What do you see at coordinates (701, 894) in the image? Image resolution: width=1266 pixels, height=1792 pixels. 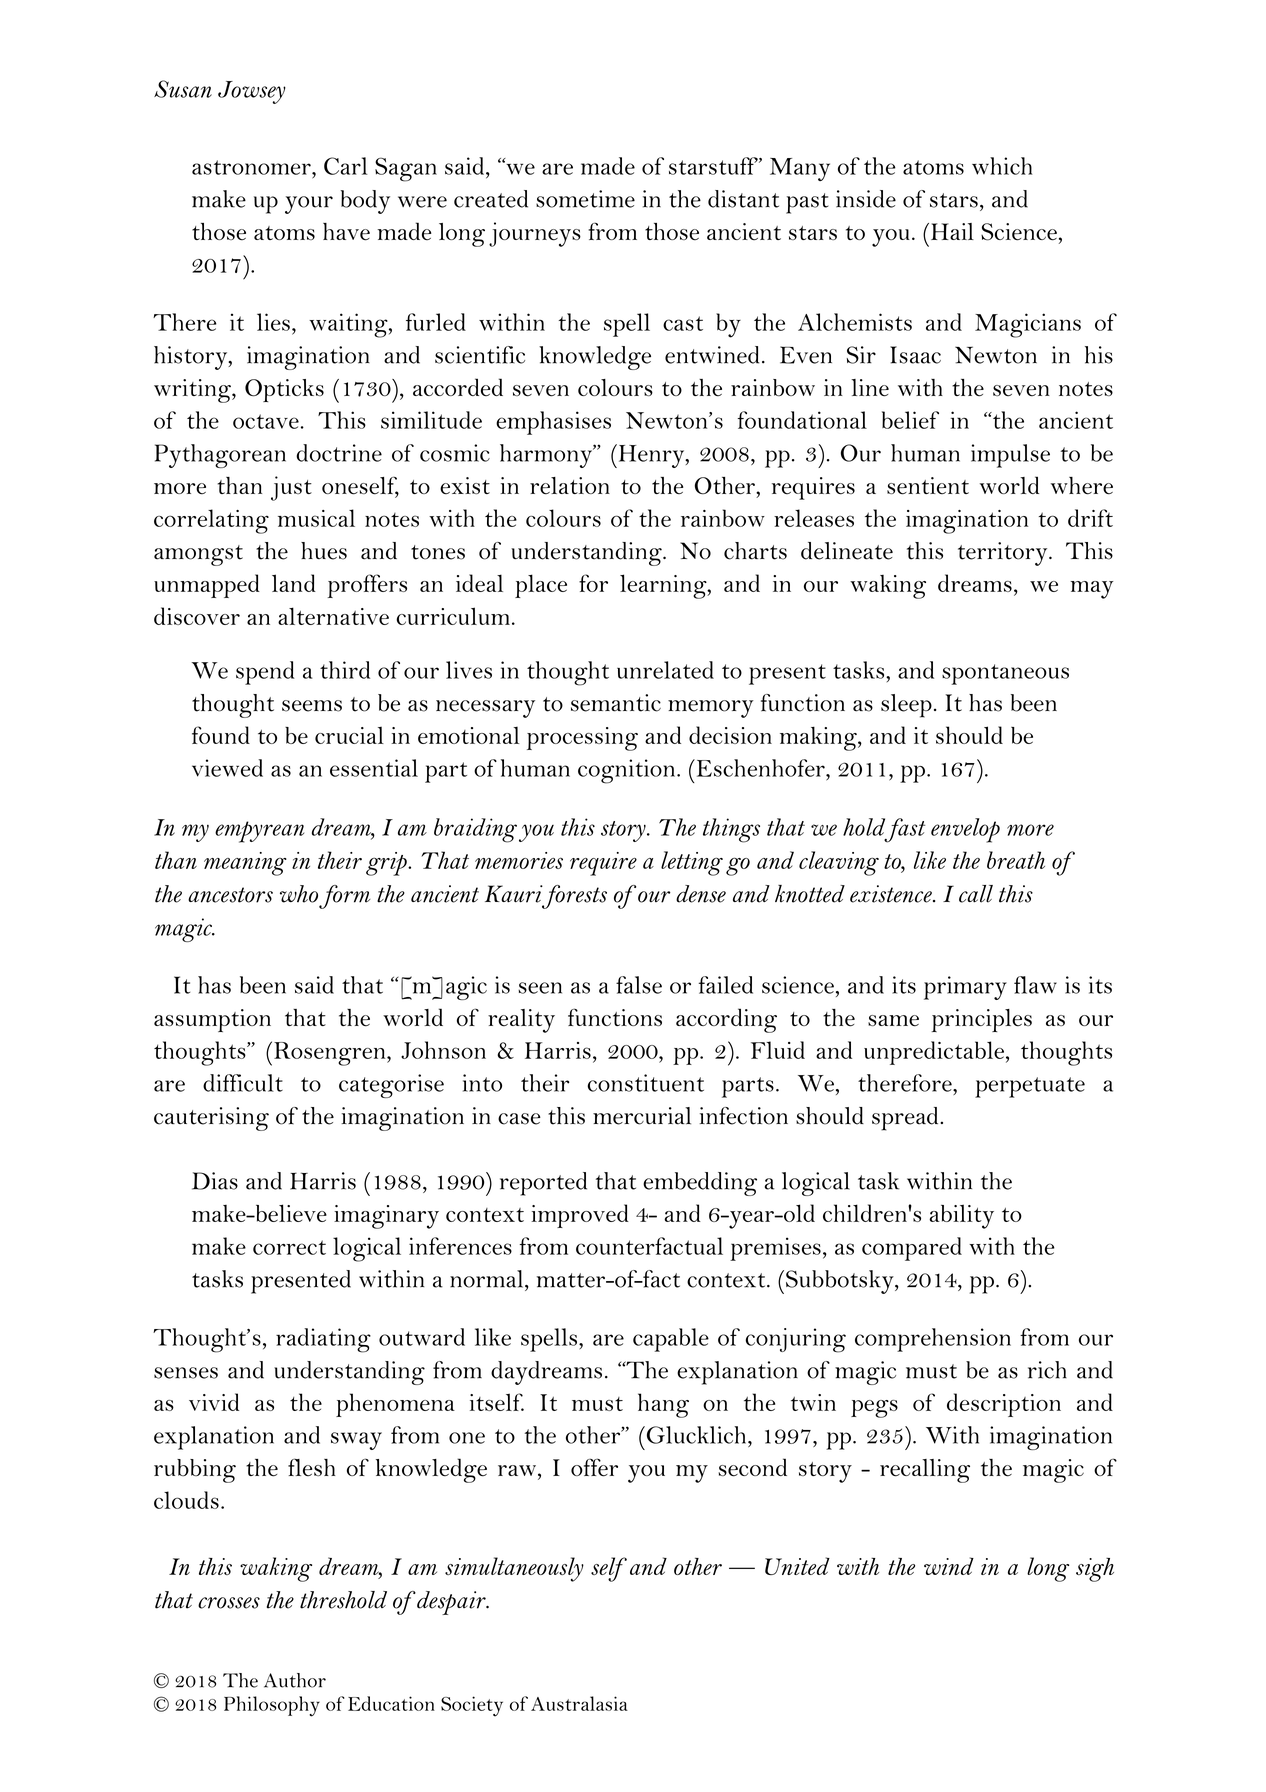 I see `dense` at bounding box center [701, 894].
